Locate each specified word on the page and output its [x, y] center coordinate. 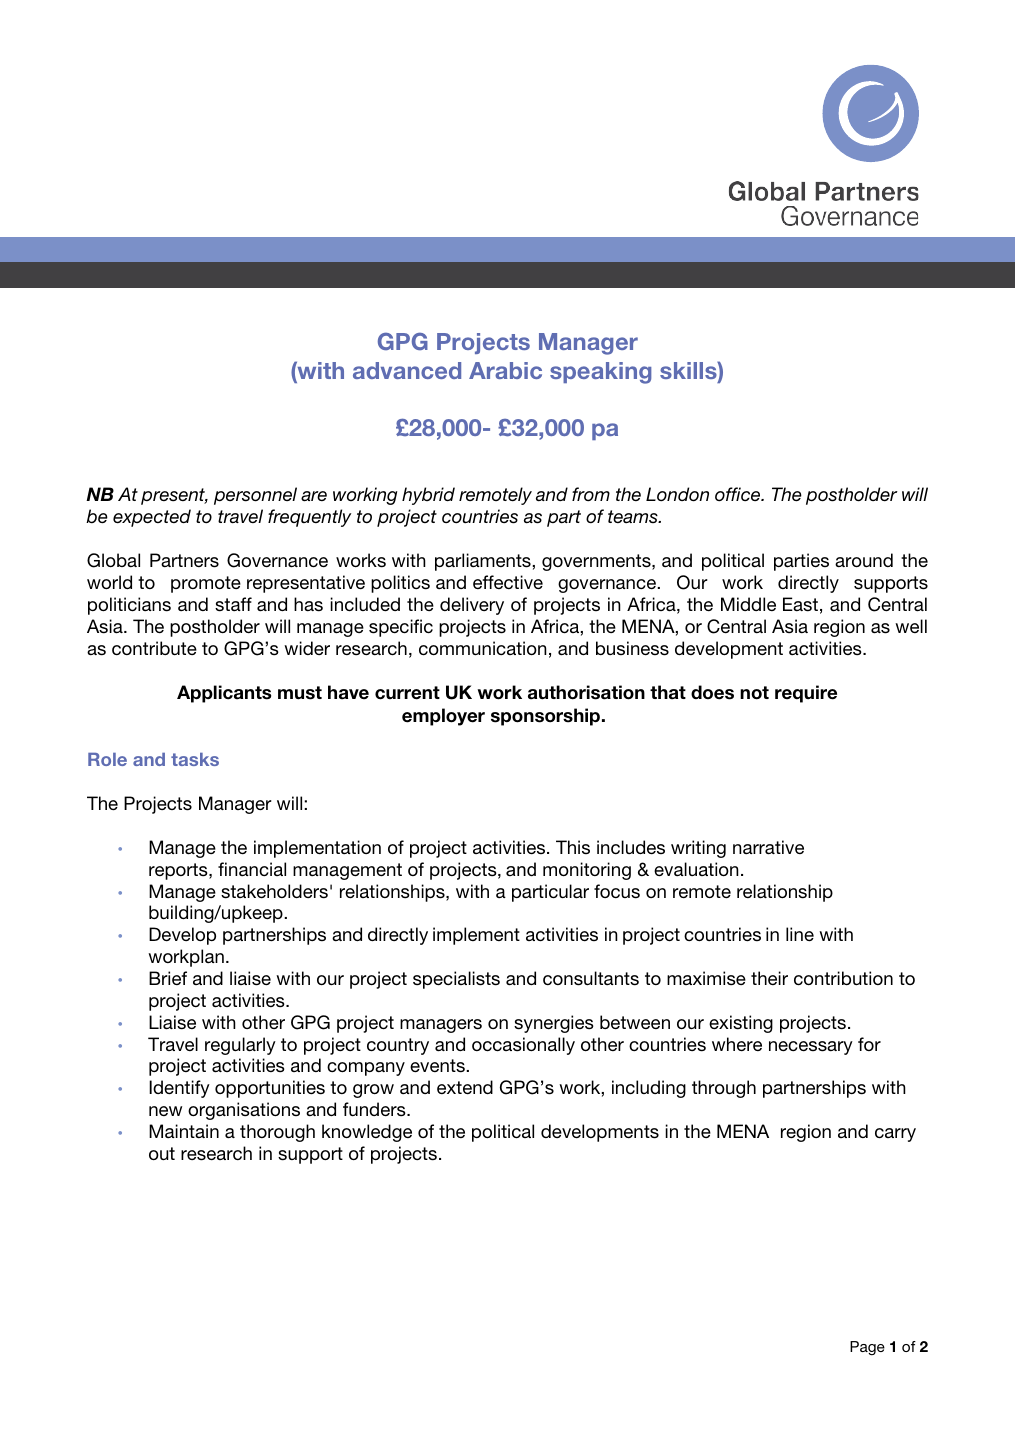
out [162, 1153]
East [800, 604]
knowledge [367, 1133]
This [573, 847]
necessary [811, 1048]
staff [233, 604]
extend [465, 1087]
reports [179, 871]
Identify [179, 1089]
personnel [255, 496]
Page [867, 1348]
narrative [768, 847]
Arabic [505, 370]
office [739, 494]
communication [483, 648]
